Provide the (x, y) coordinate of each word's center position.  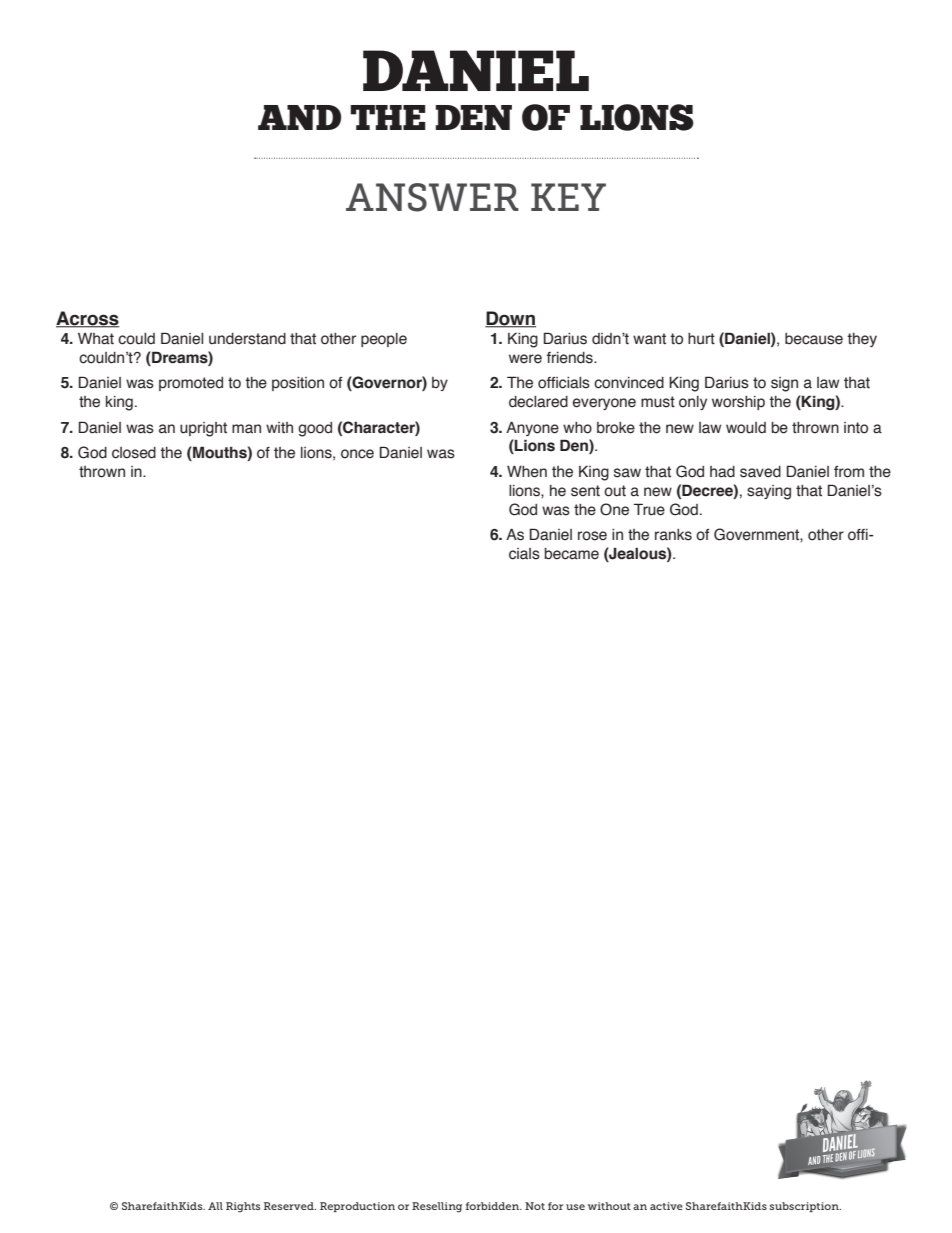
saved (760, 472)
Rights (243, 1207)
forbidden (493, 1206)
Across (87, 319)
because (814, 339)
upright (203, 429)
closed (134, 453)
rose (592, 536)
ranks (673, 535)
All (215, 1206)
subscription (805, 1207)
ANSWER (432, 197)
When (527, 472)
